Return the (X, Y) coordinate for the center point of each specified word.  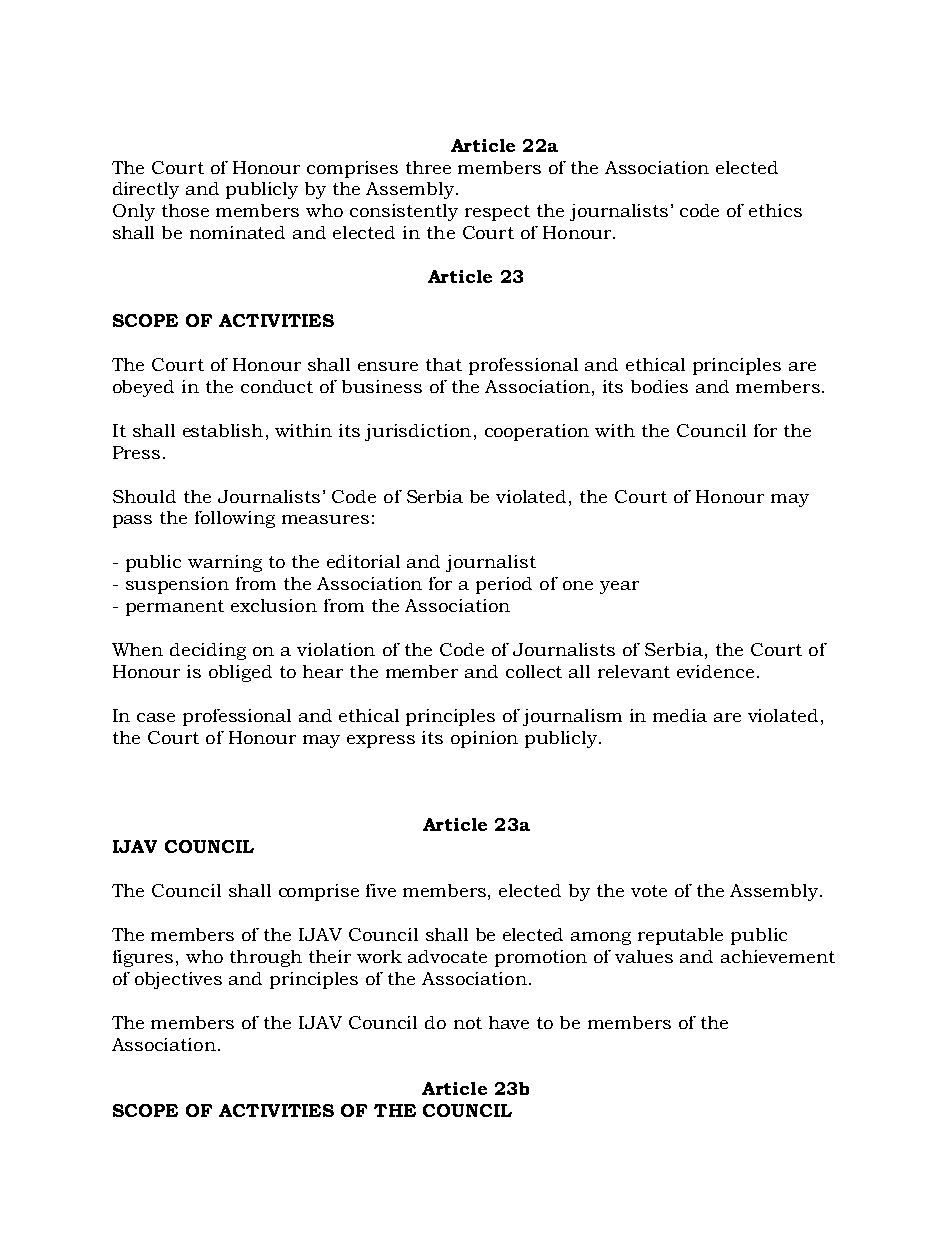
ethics (775, 210)
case (156, 717)
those (185, 210)
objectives (178, 980)
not (468, 1023)
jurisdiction (418, 432)
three (428, 167)
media (680, 715)
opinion (484, 739)
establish (223, 430)
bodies (659, 386)
